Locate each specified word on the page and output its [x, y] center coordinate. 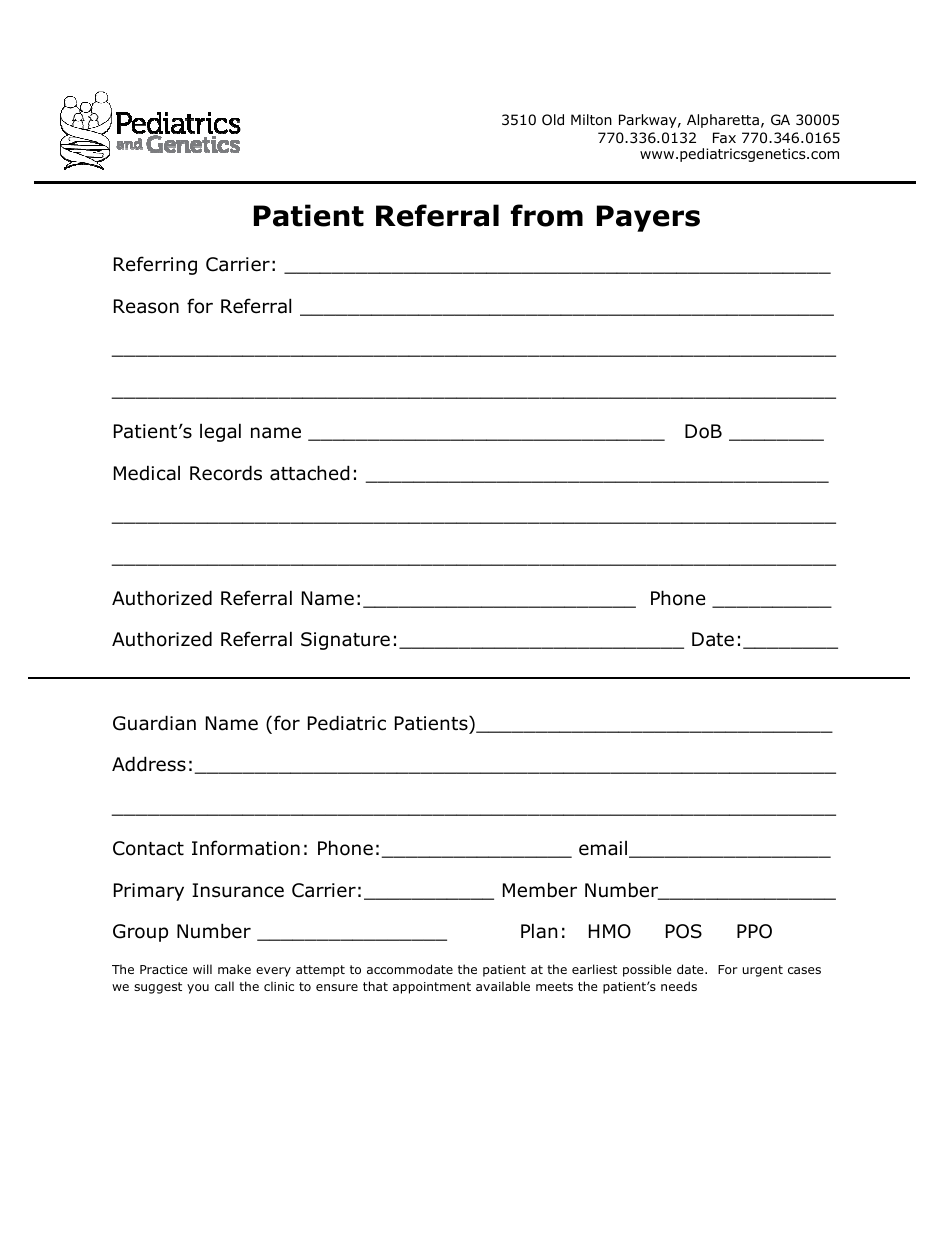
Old [553, 119]
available [503, 986]
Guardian [154, 723]
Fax [724, 137]
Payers [648, 218]
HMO [610, 931]
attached [310, 473]
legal [220, 432]
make [234, 969]
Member [540, 890]
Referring [155, 265]
